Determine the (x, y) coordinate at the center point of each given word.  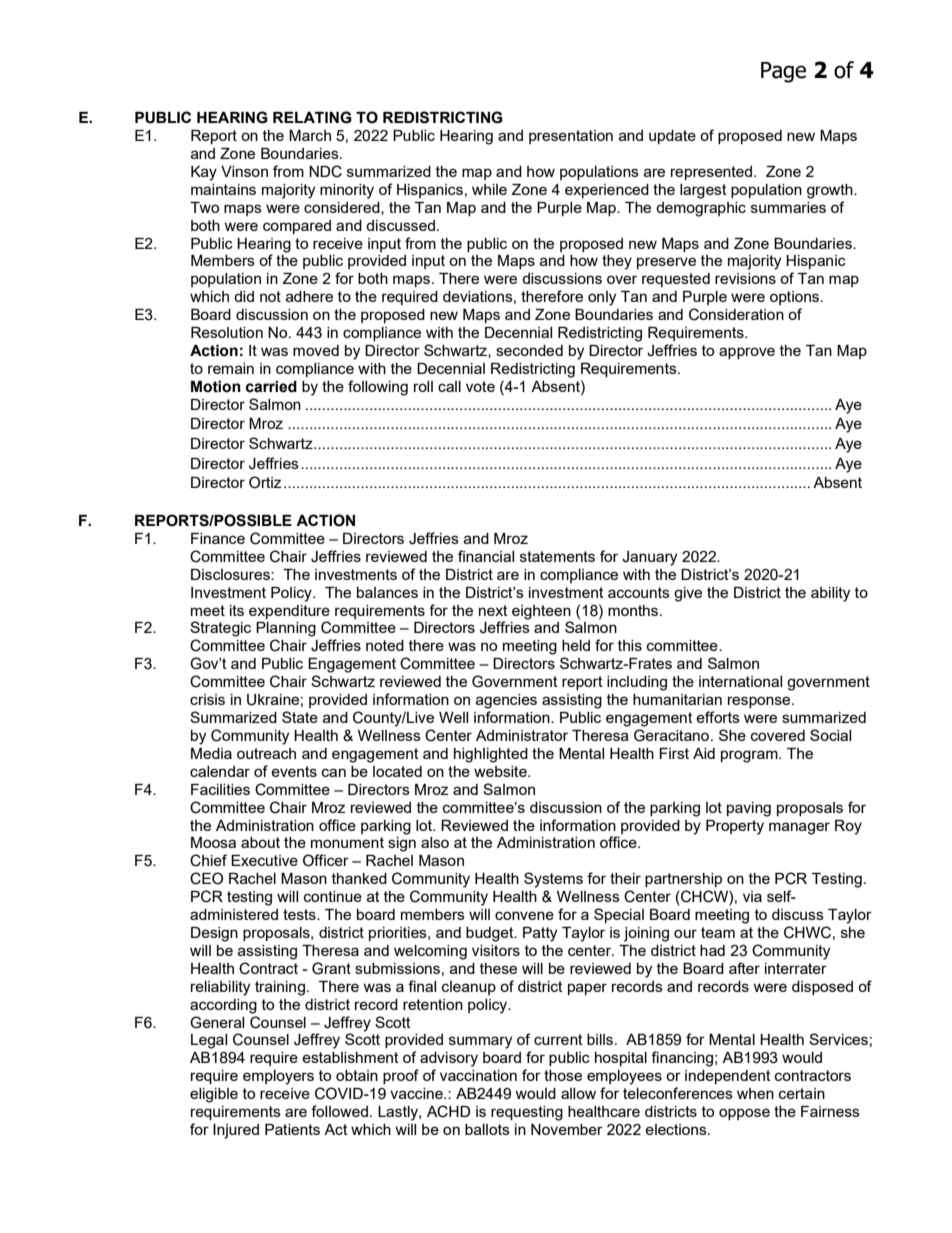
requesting (527, 1113)
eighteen (541, 612)
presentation (571, 137)
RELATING (312, 117)
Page (783, 72)
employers (278, 1077)
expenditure (289, 612)
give (688, 594)
